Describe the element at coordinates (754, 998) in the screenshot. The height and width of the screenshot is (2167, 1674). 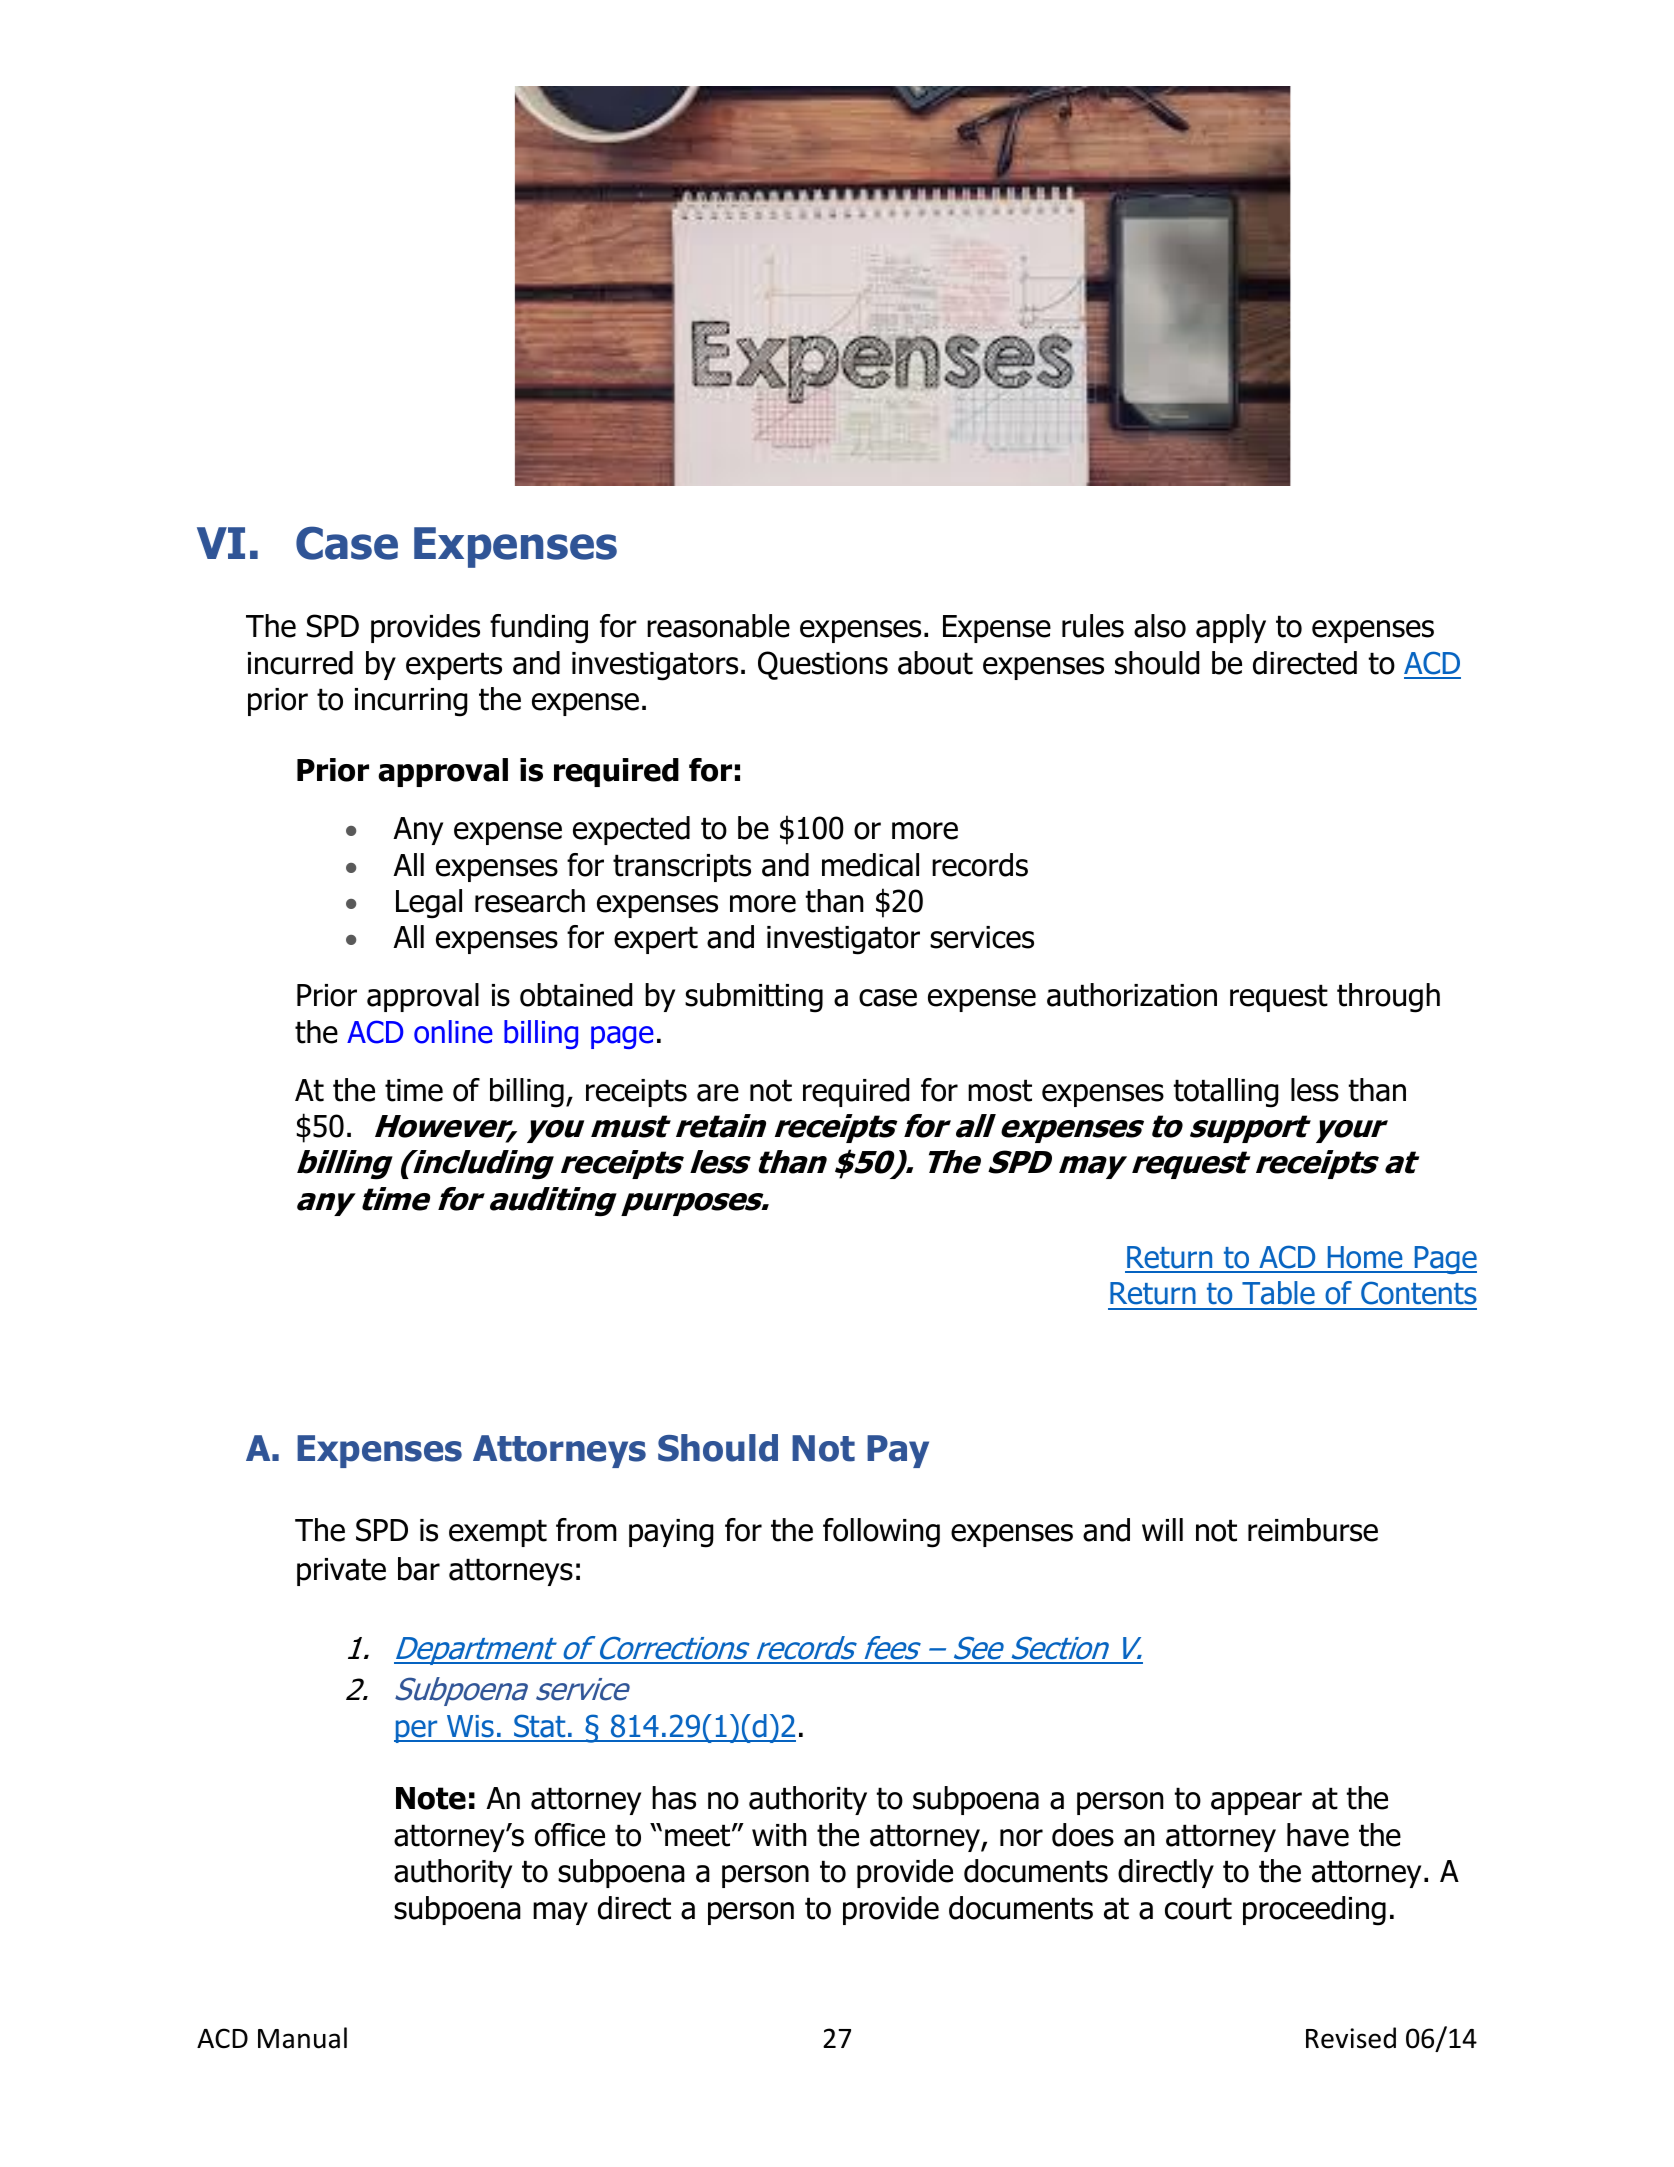
I see `submitting` at that location.
